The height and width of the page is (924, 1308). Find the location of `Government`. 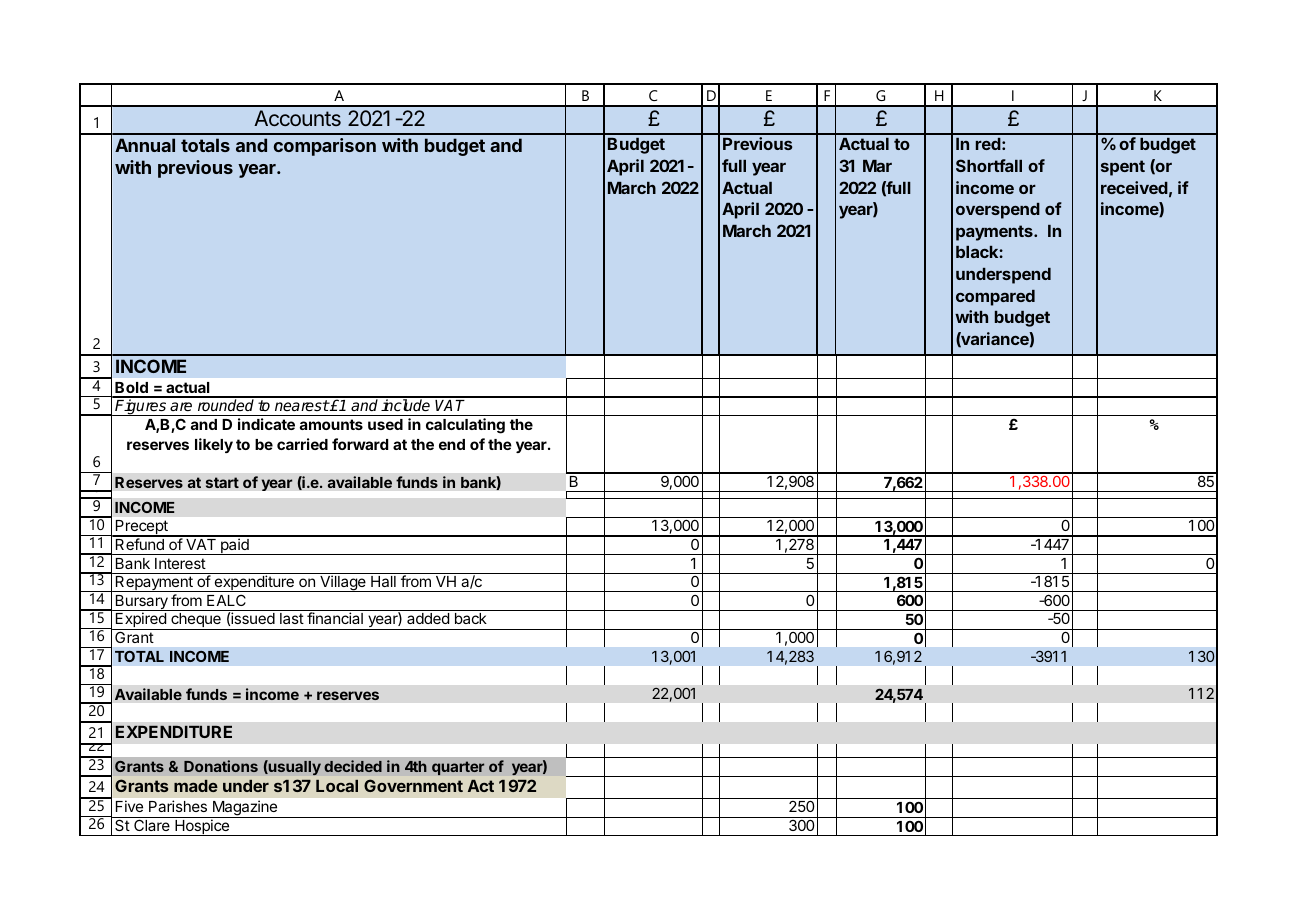

Government is located at coordinates (413, 785).
